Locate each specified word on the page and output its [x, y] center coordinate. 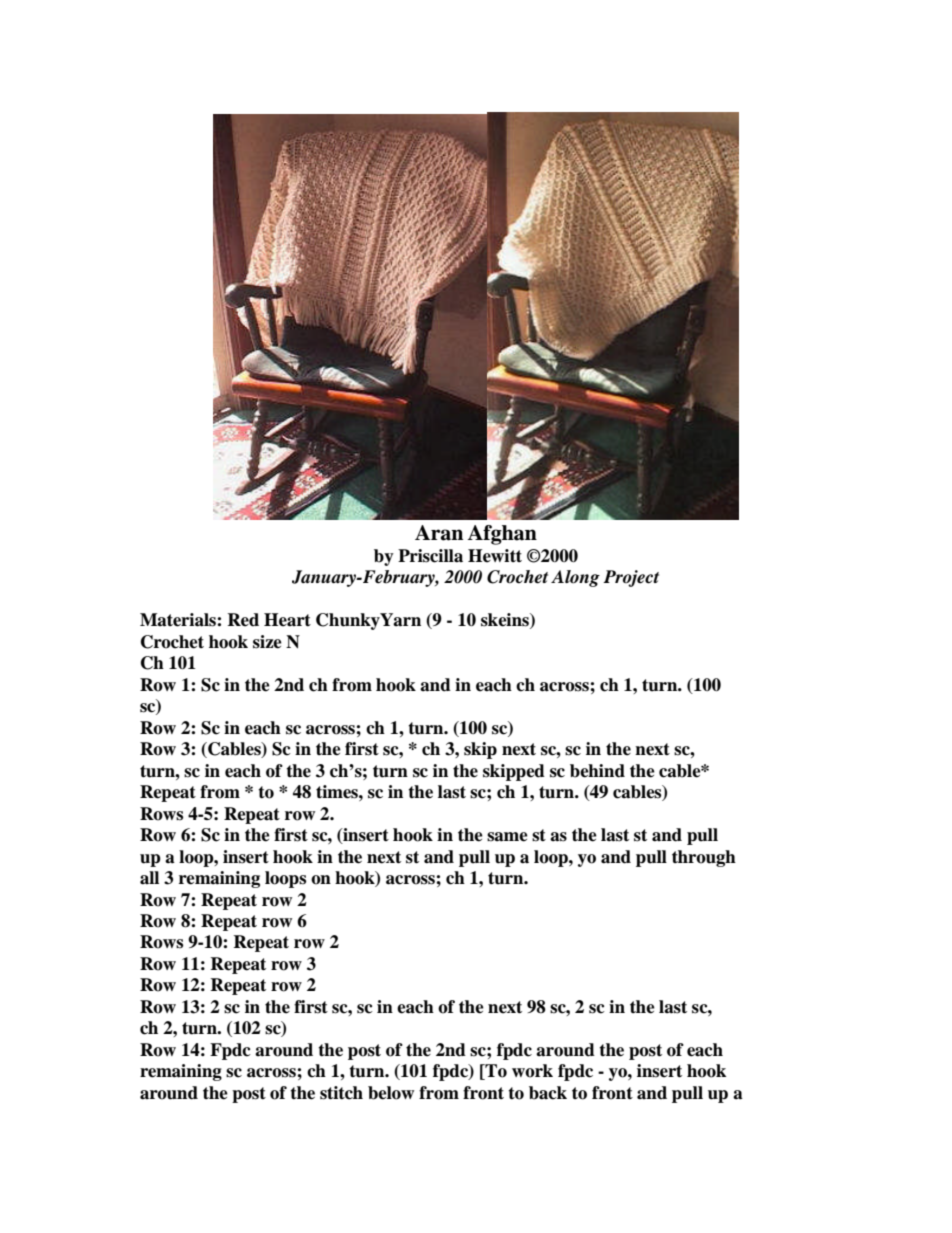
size [267, 642]
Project [631, 578]
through [704, 858]
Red [243, 620]
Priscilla [430, 556]
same [507, 837]
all [149, 878]
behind [597, 771]
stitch [341, 1093]
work [532, 1071]
